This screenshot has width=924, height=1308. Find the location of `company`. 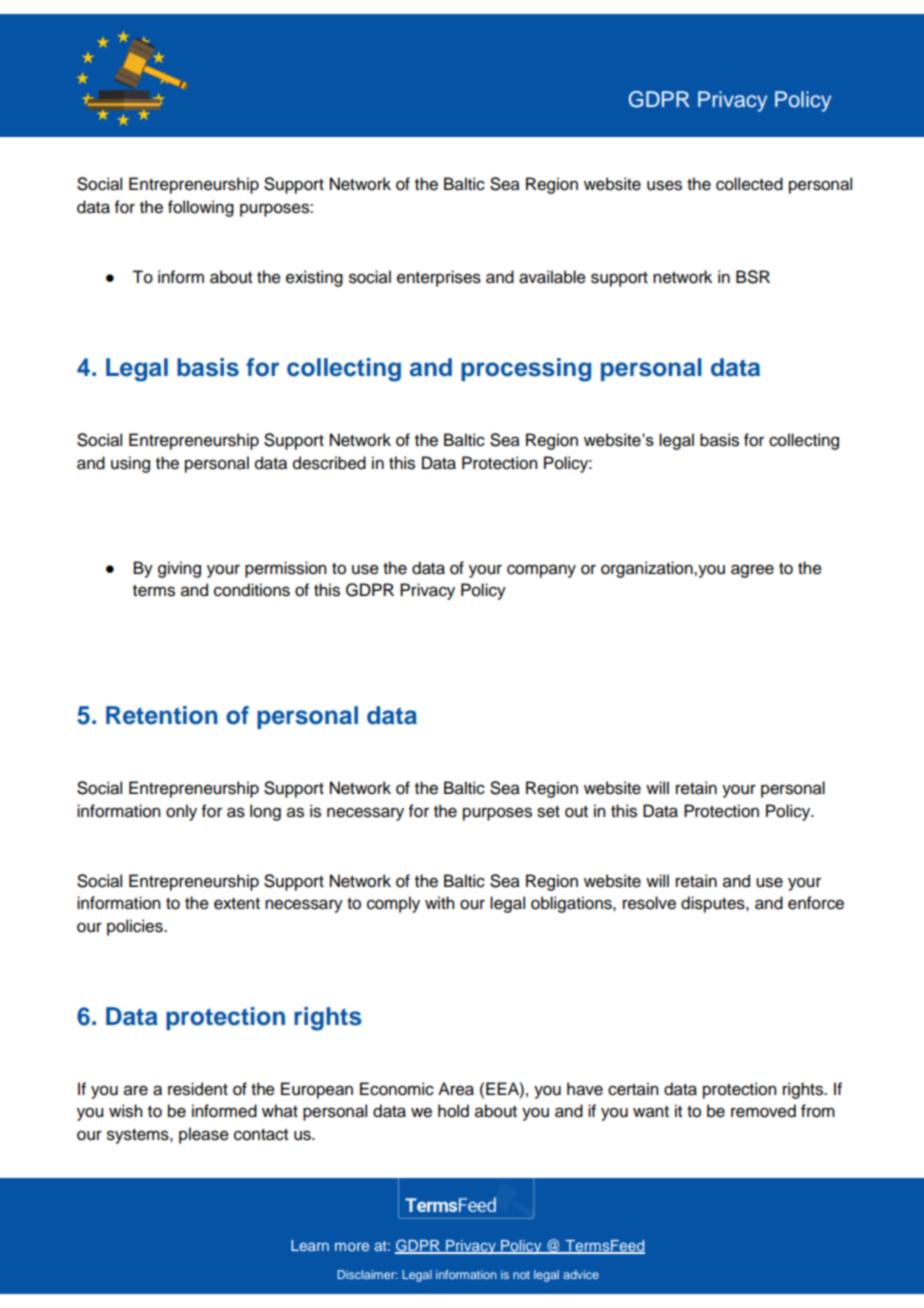

company is located at coordinates (541, 571).
